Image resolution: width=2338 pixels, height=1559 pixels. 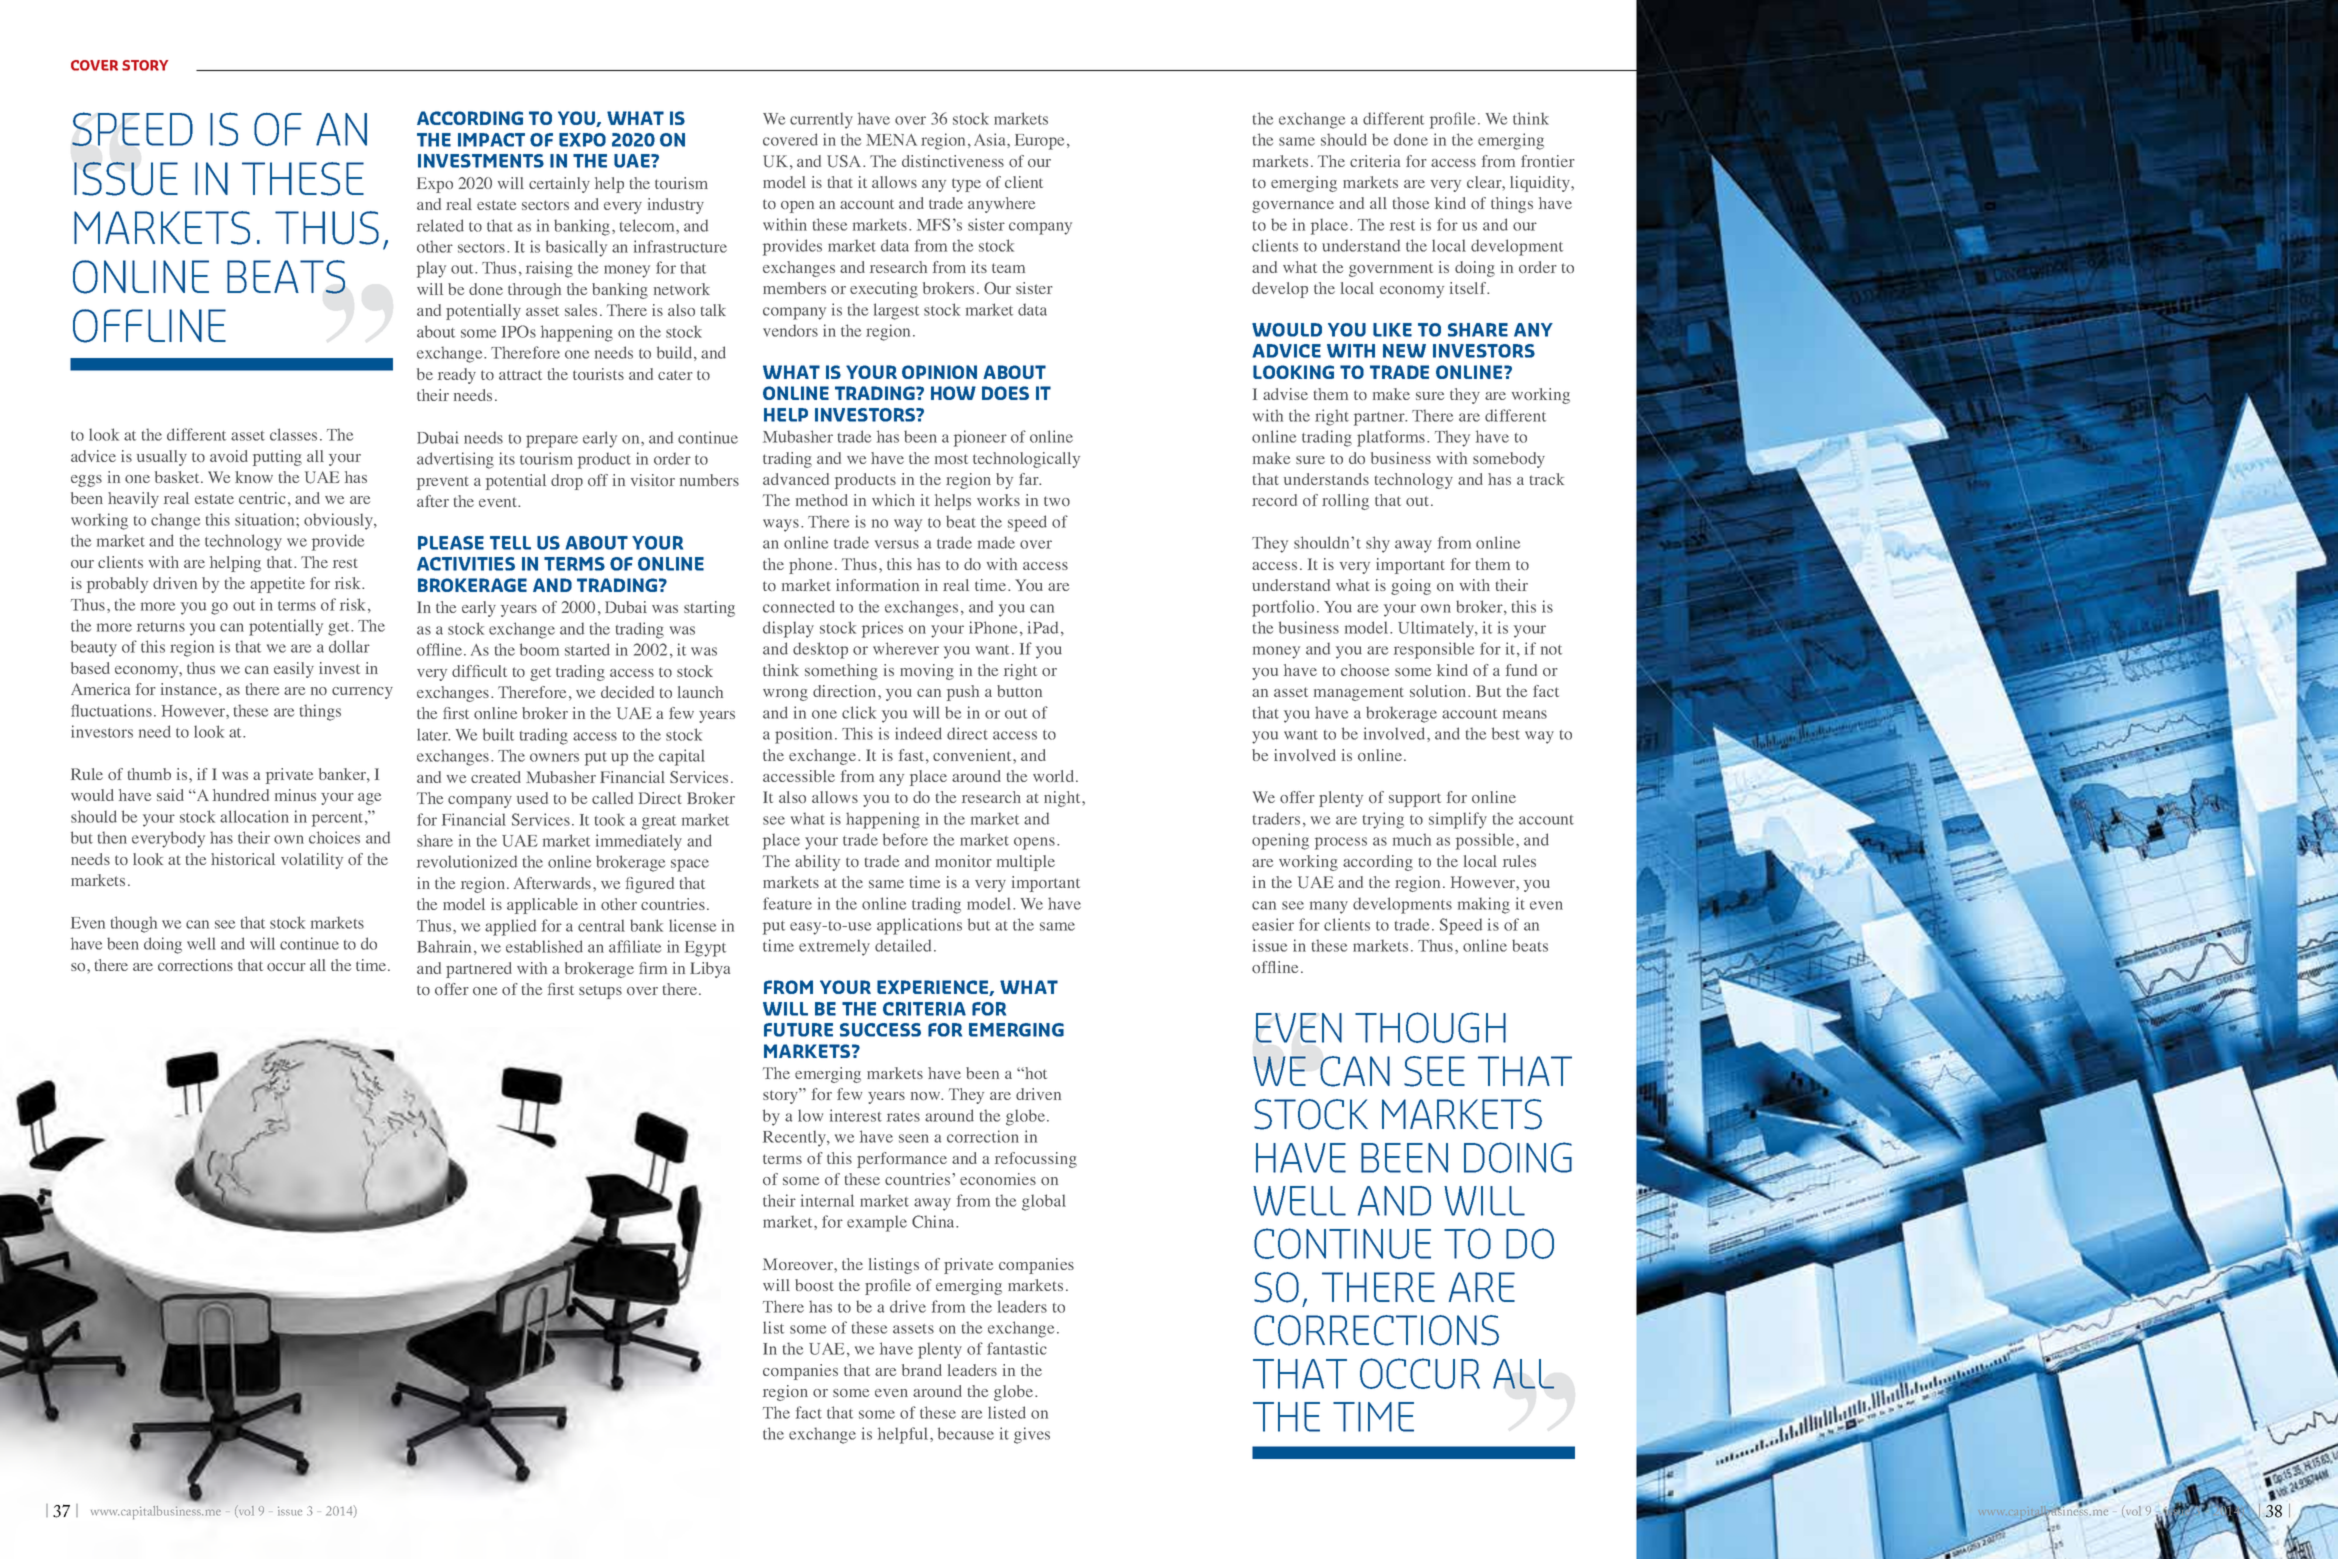 I want to click on USA, so click(x=845, y=161).
